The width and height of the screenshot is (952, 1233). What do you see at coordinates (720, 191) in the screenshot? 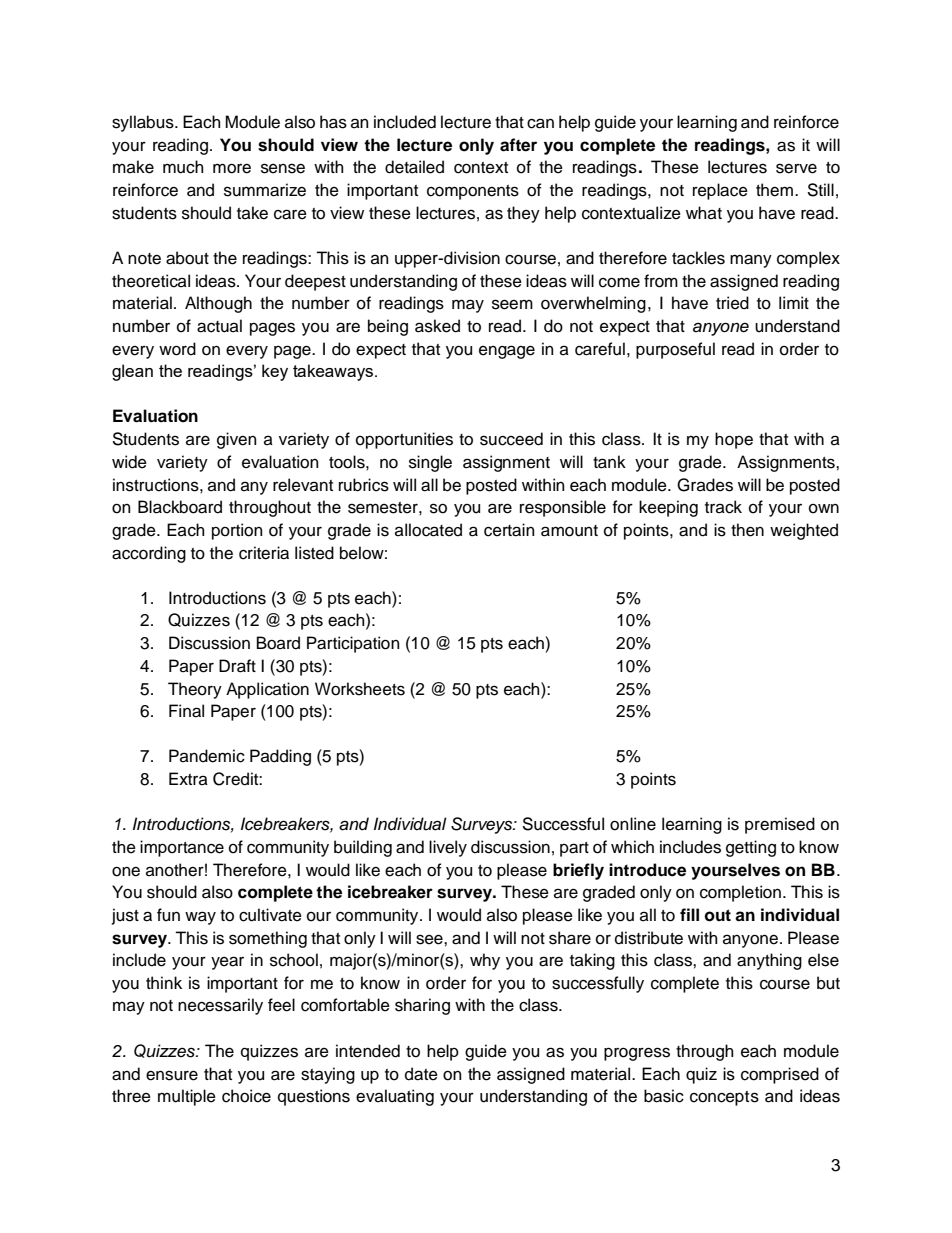
I see `replace` at bounding box center [720, 191].
